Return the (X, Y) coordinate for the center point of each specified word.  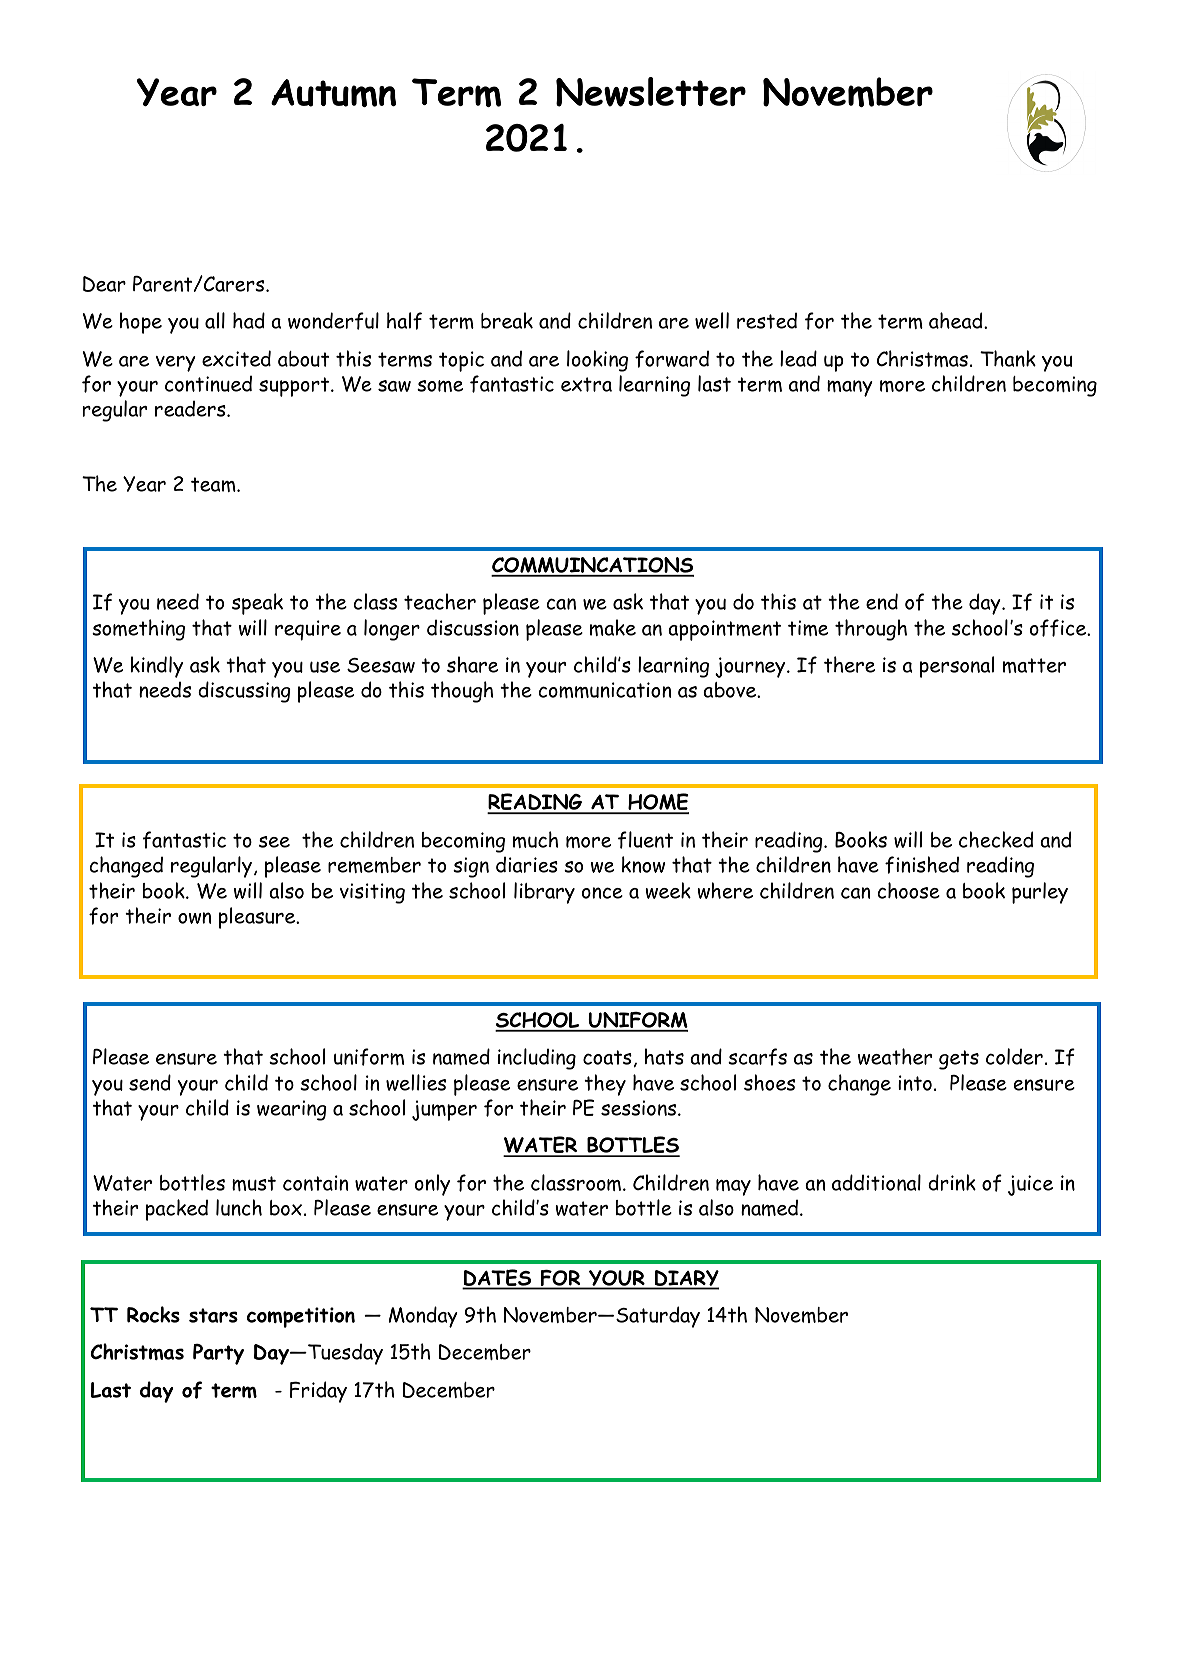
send (150, 1082)
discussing (244, 692)
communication (605, 690)
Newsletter (651, 92)
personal (957, 667)
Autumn (333, 93)
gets (959, 1060)
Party (218, 1354)
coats (607, 1057)
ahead (957, 320)
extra (586, 384)
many (850, 388)
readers (191, 408)
